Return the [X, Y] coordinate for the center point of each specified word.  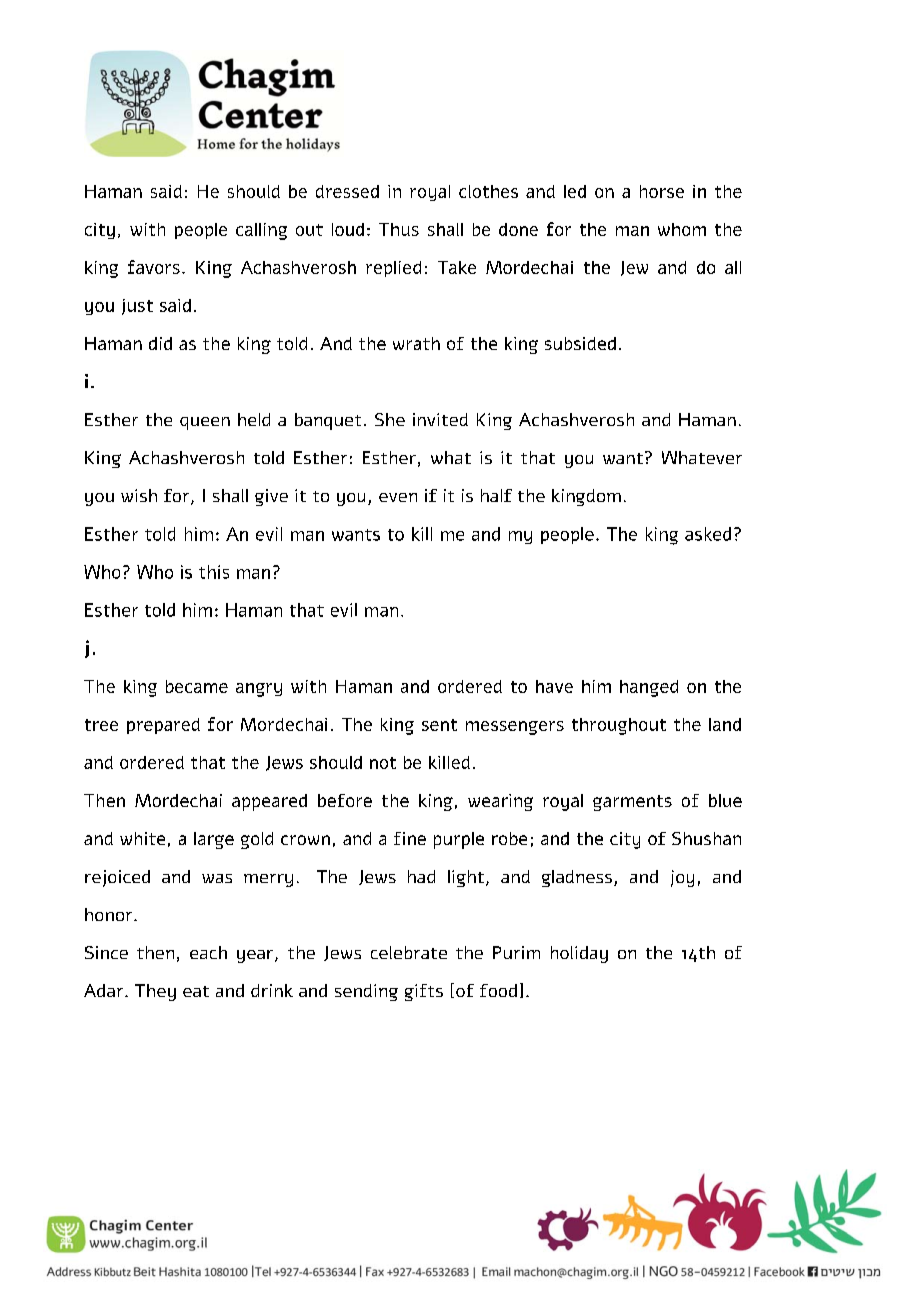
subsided [580, 343]
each [208, 952]
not [383, 763]
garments [632, 803]
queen [205, 423]
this [214, 572]
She [390, 419]
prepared [163, 726]
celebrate [409, 952]
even [398, 497]
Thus [399, 229]
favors [154, 267]
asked [708, 534]
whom [682, 229]
